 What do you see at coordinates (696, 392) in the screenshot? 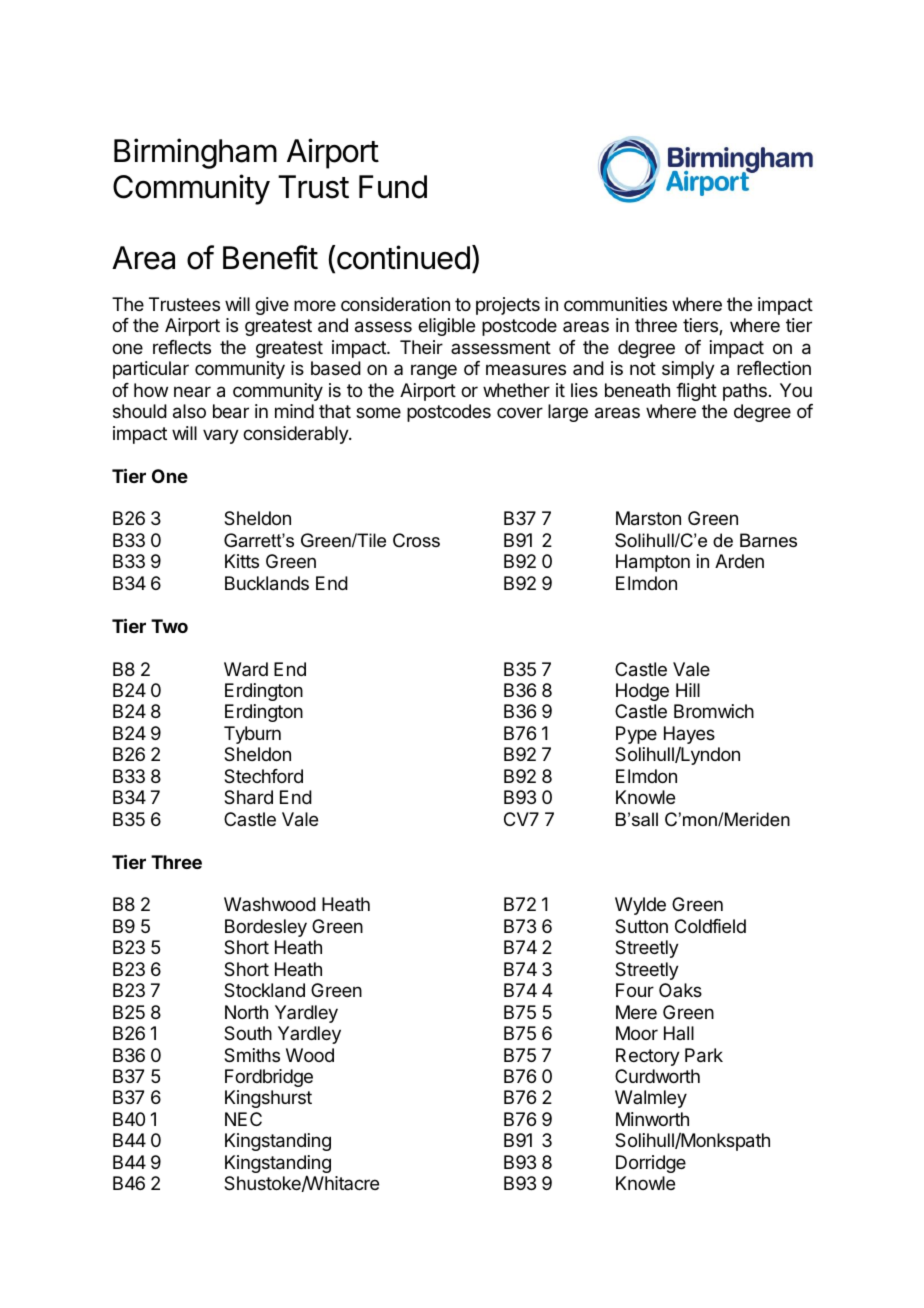
I see `flight` at bounding box center [696, 392].
